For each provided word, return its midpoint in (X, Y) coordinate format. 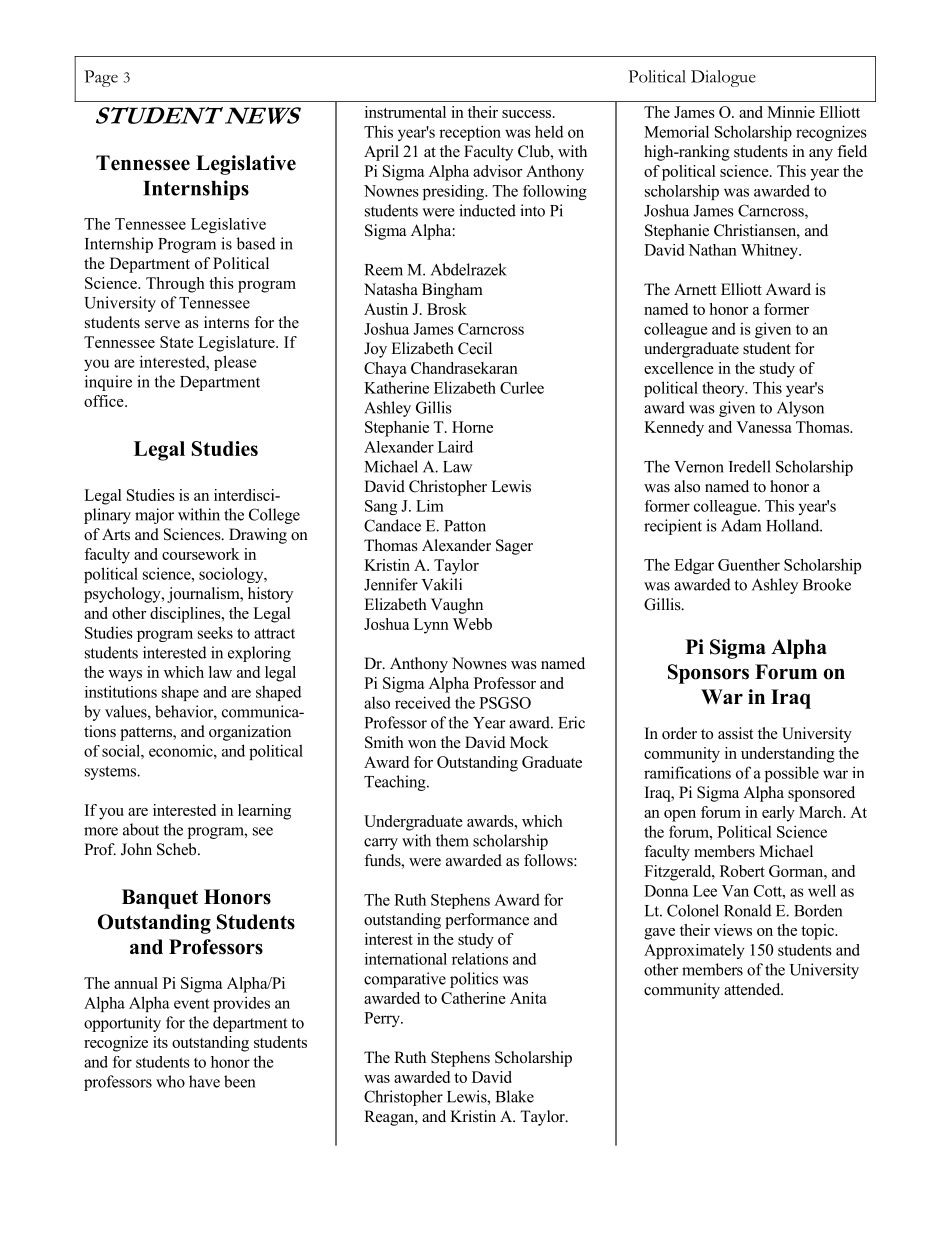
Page (101, 78)
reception (470, 133)
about (141, 829)
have (204, 1081)
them (452, 840)
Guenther (749, 564)
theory (724, 389)
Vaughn (457, 606)
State (177, 342)
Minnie (791, 112)
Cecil (475, 348)
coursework (201, 554)
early (778, 814)
